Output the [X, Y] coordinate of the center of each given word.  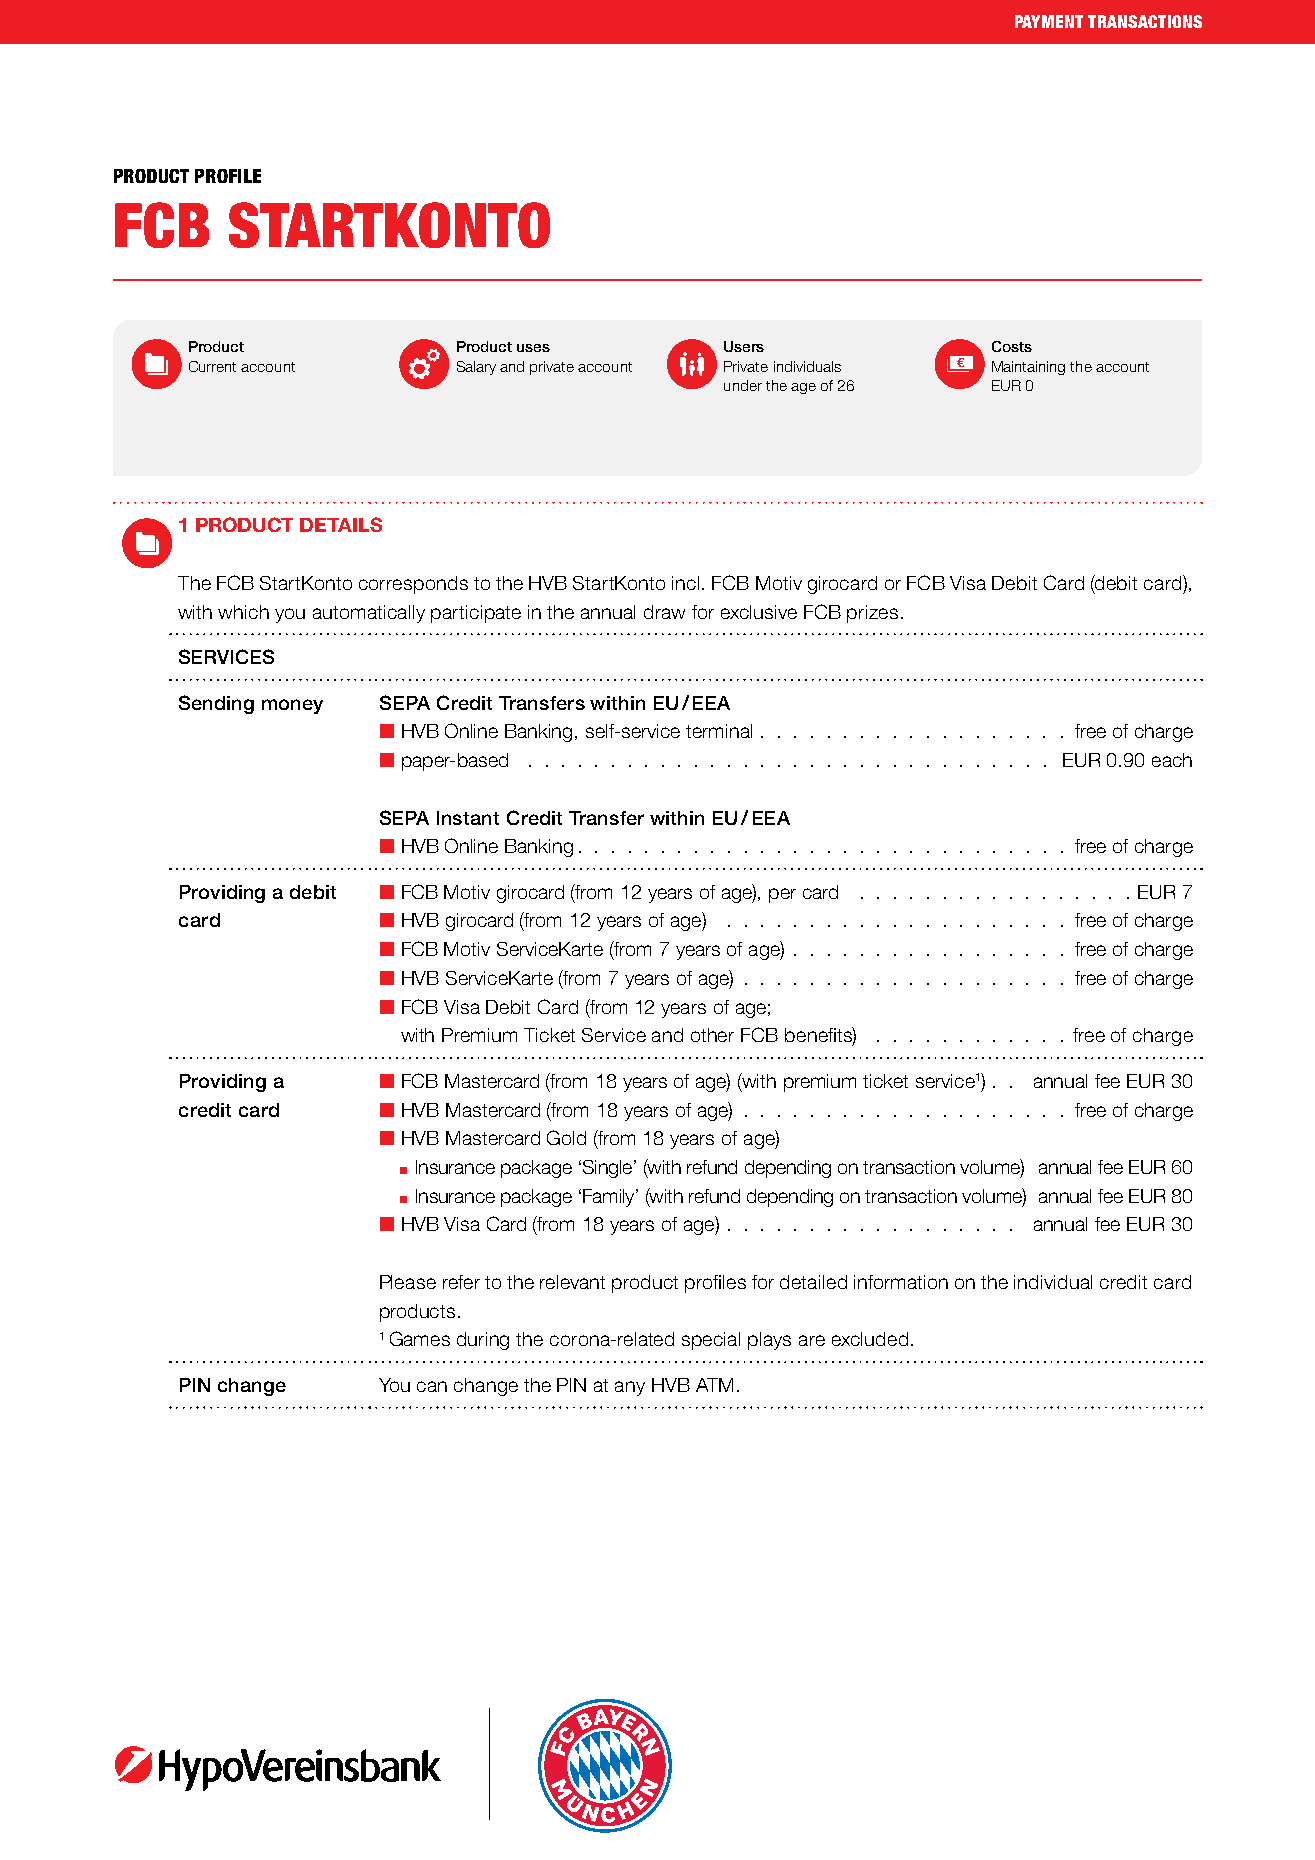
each [1172, 760]
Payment [1049, 21]
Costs [1012, 346]
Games [420, 1338]
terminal [719, 731]
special [711, 1341]
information [901, 1282]
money [292, 706]
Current [212, 366]
